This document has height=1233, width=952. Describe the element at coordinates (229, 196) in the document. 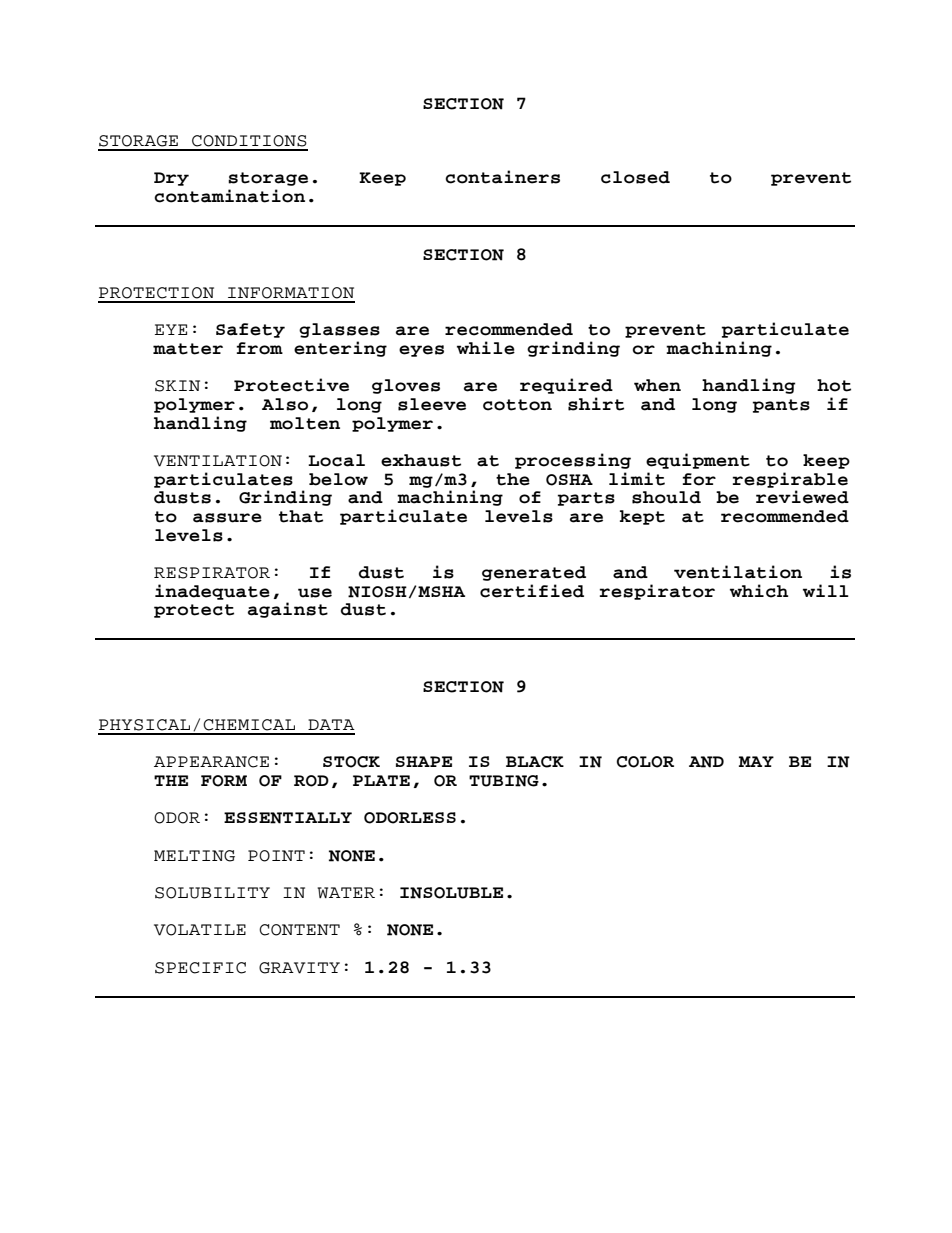

I see `contamination` at that location.
